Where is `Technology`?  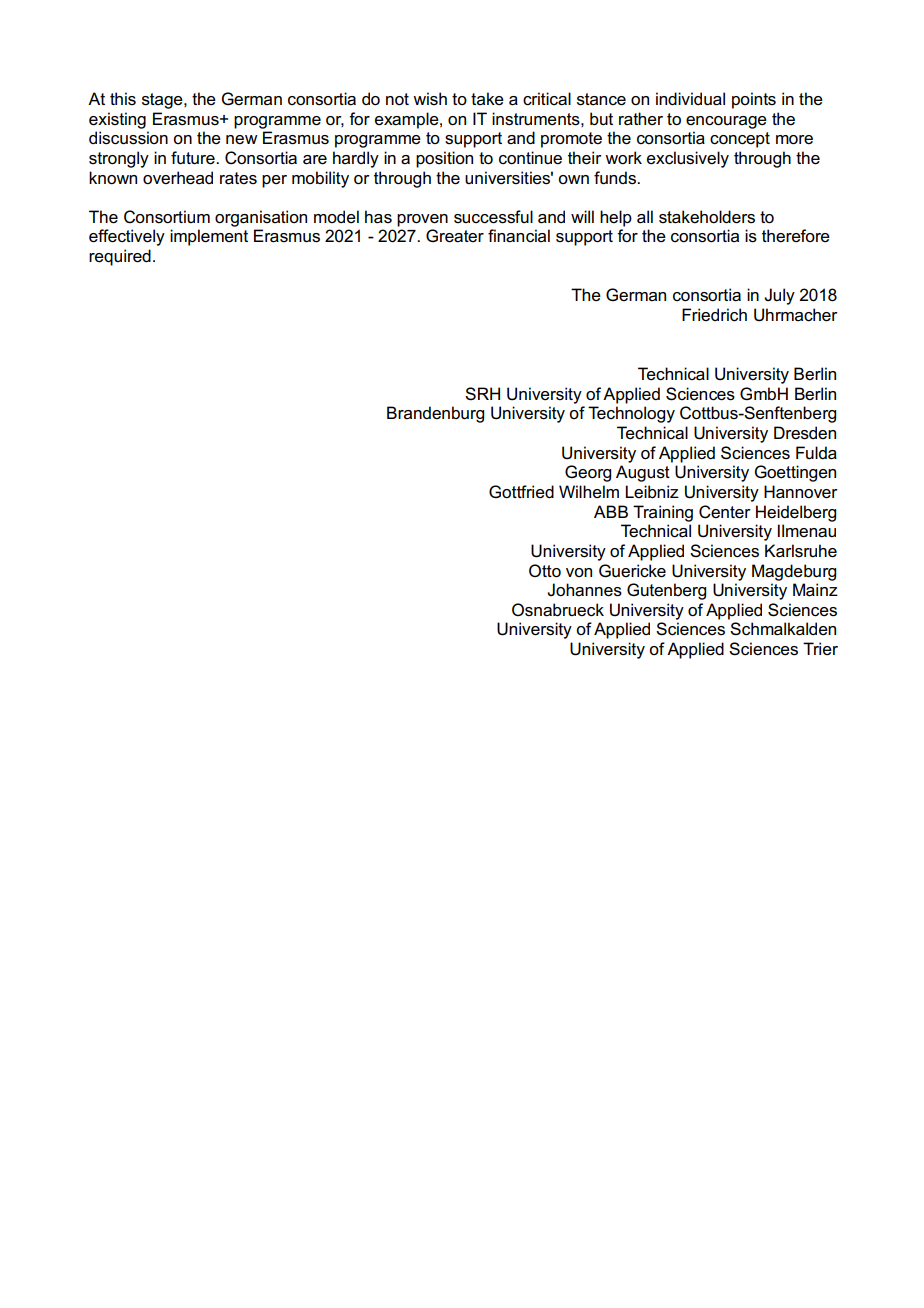
Technology is located at coordinates (631, 414).
